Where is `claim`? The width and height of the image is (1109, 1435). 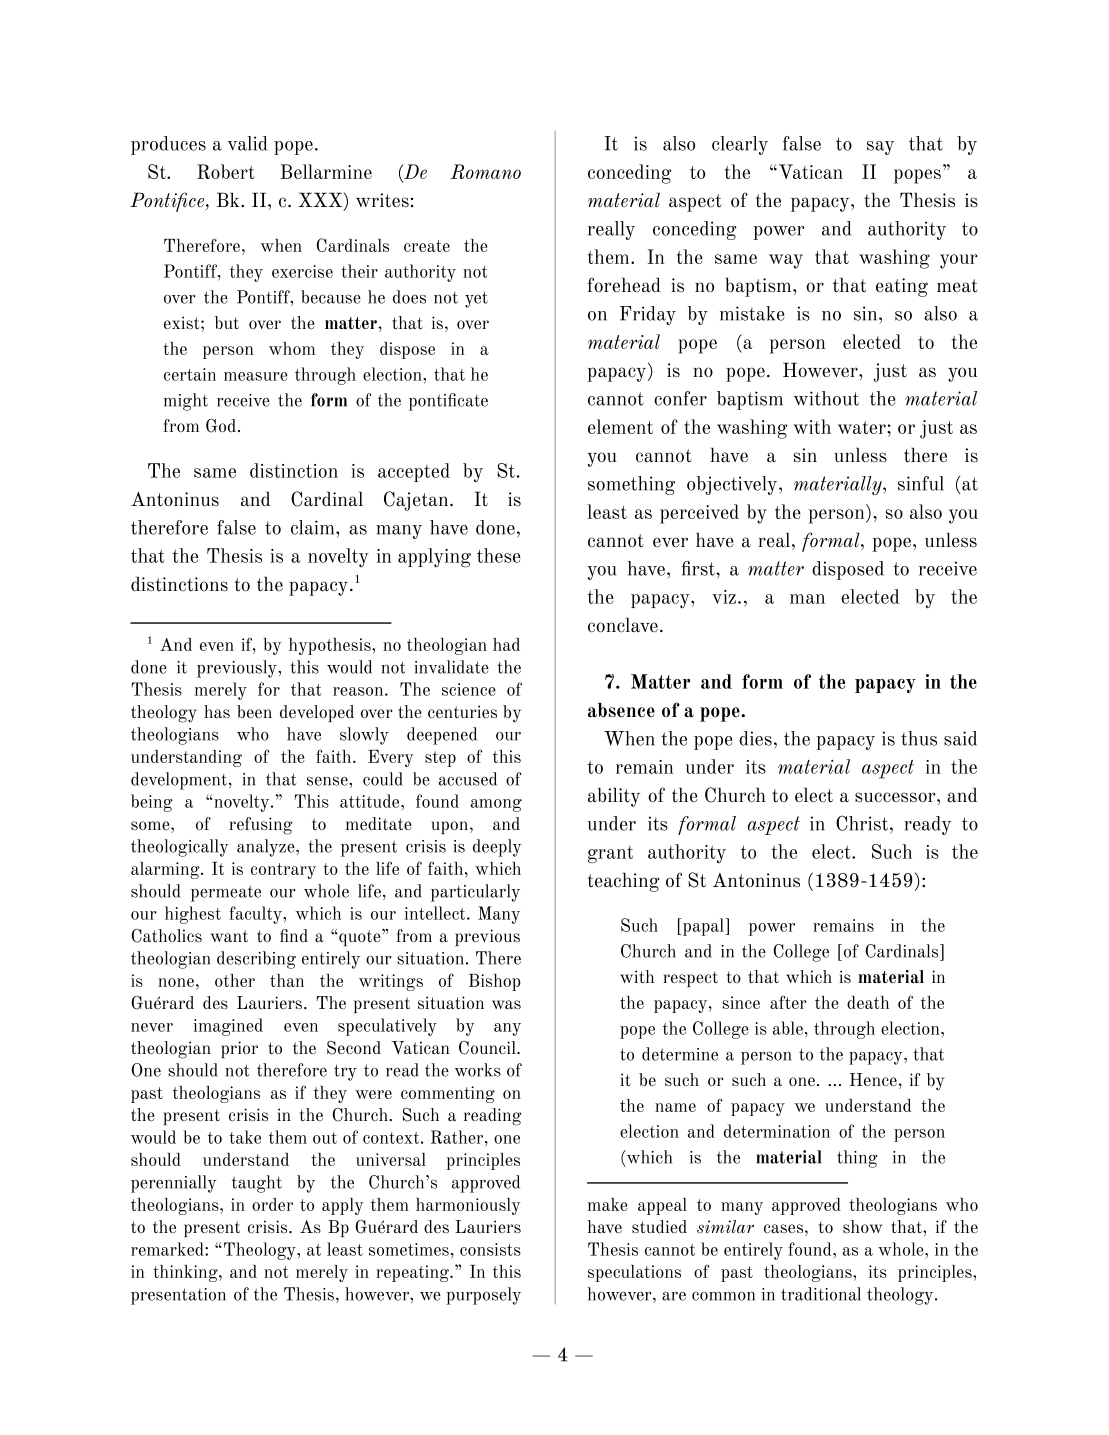 claim is located at coordinates (314, 527).
